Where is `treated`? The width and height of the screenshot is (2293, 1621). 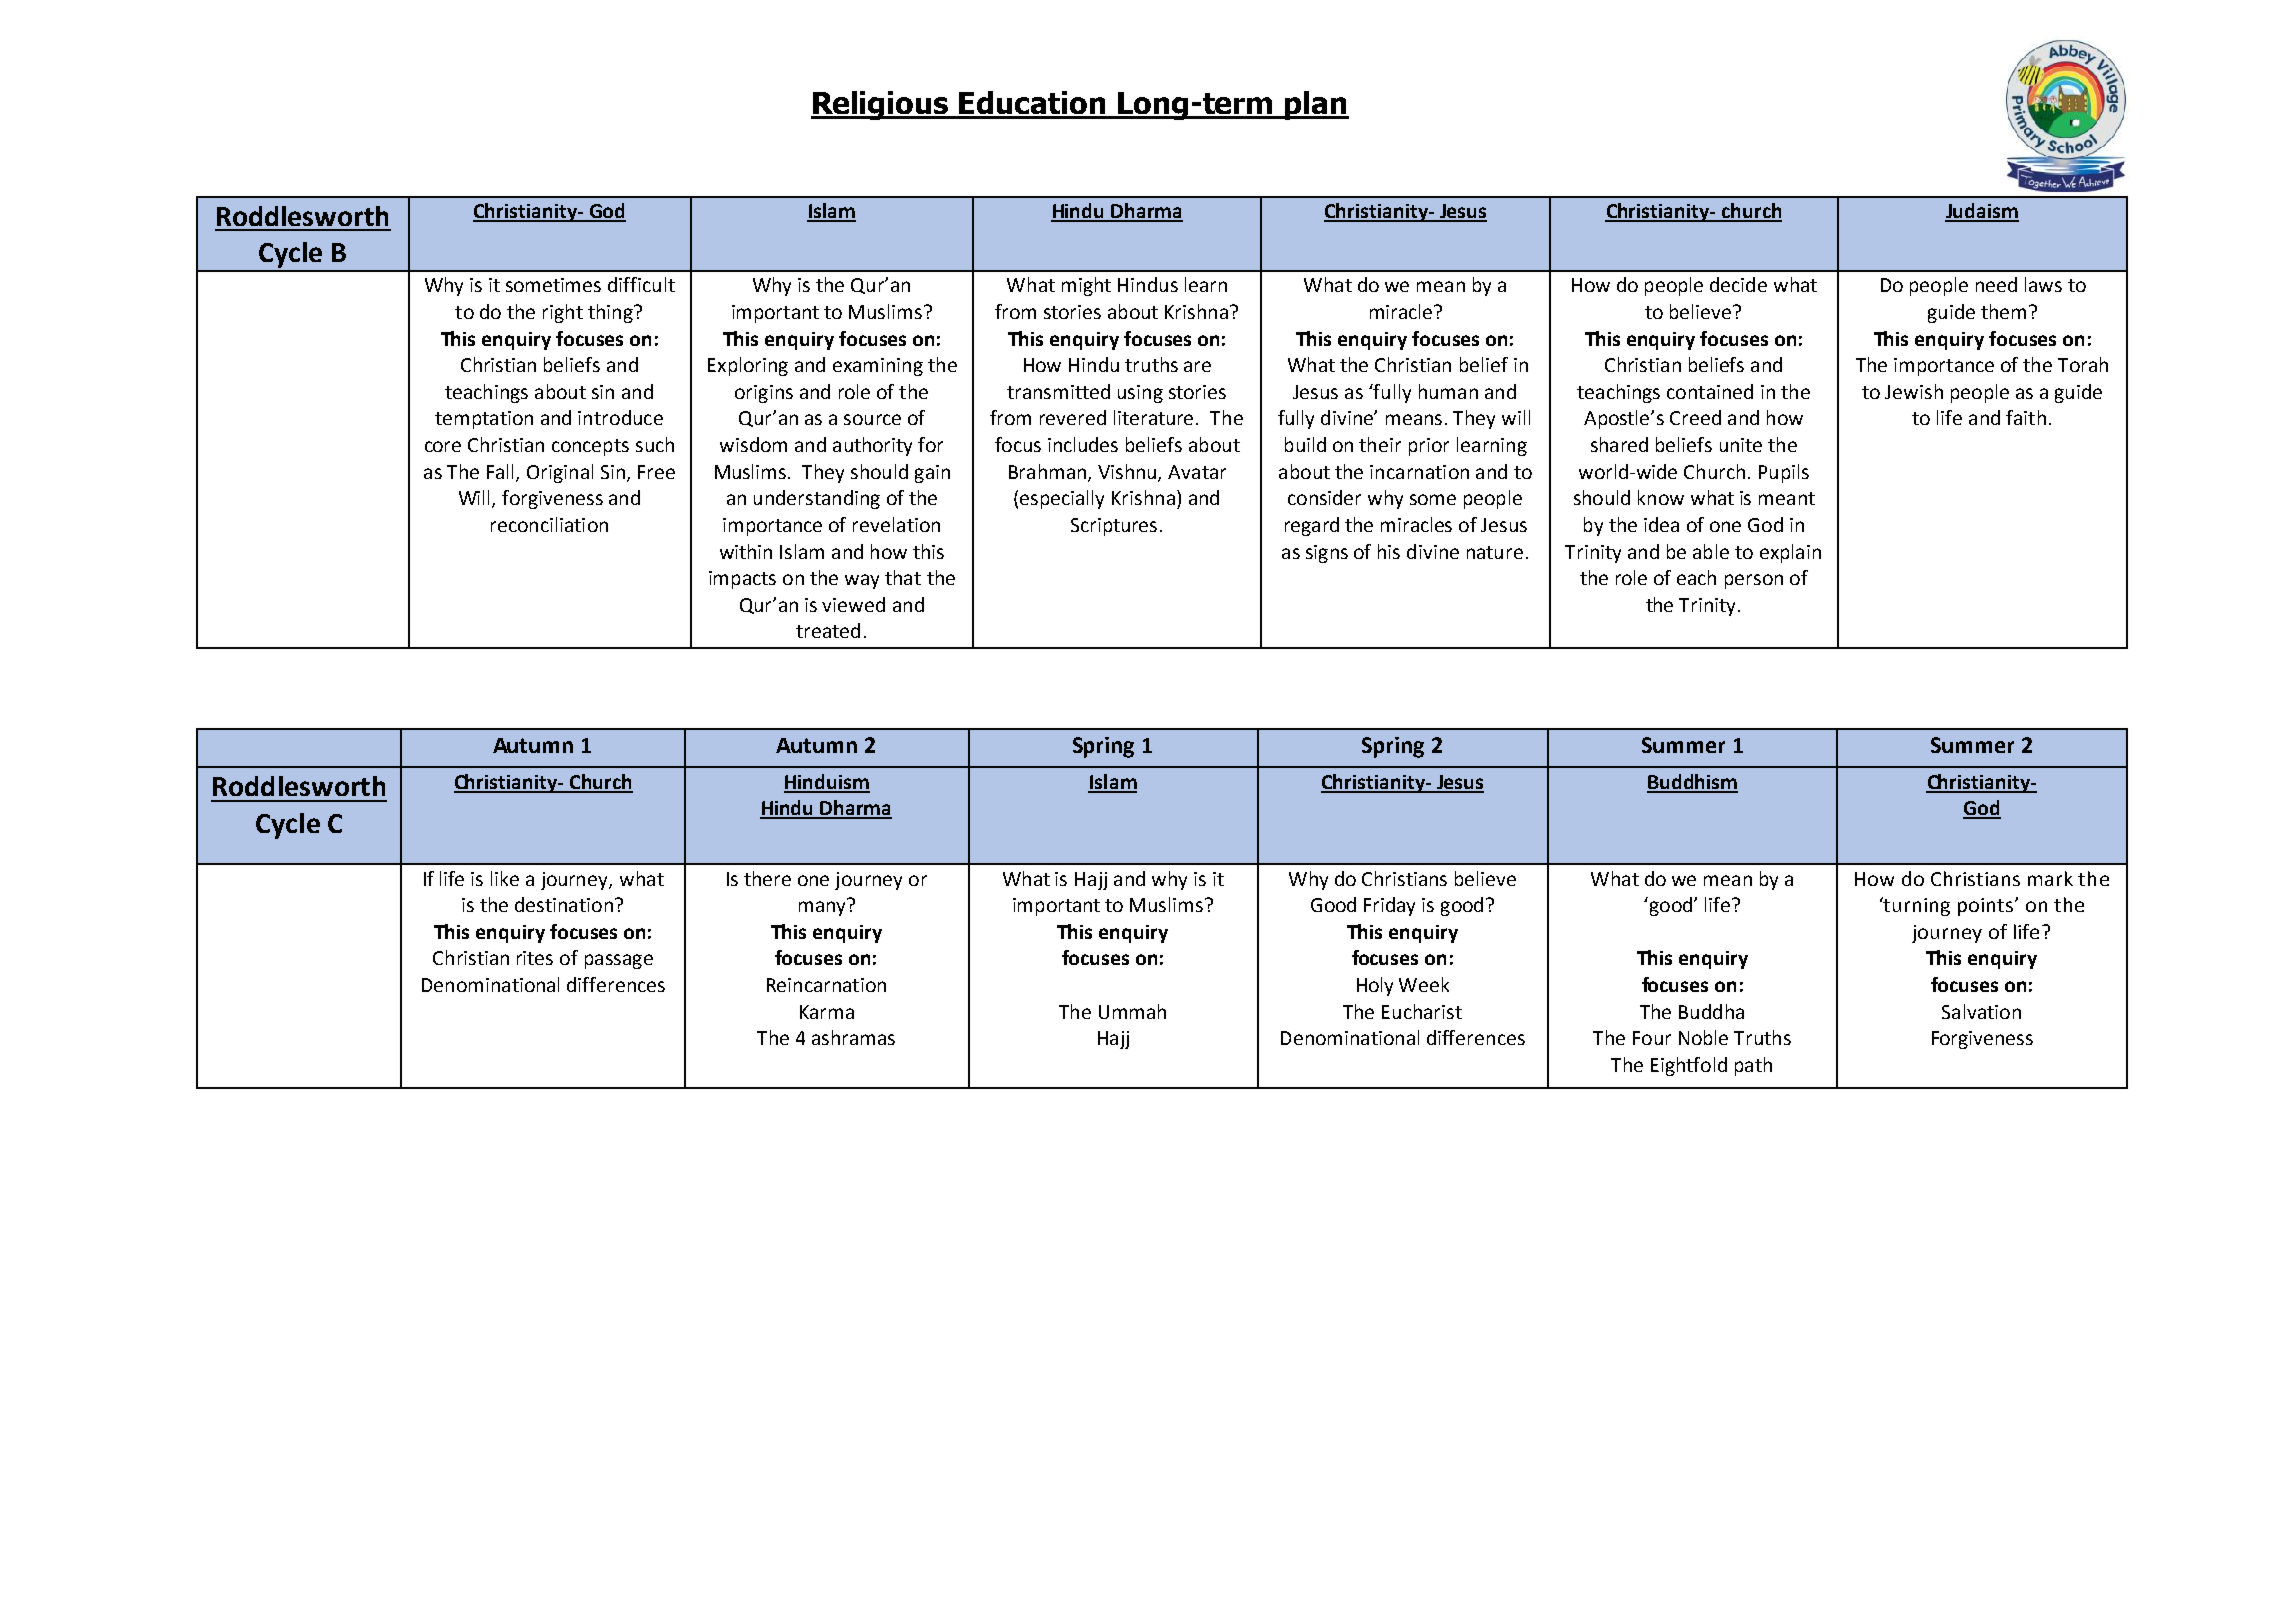
treated is located at coordinates (828, 630).
